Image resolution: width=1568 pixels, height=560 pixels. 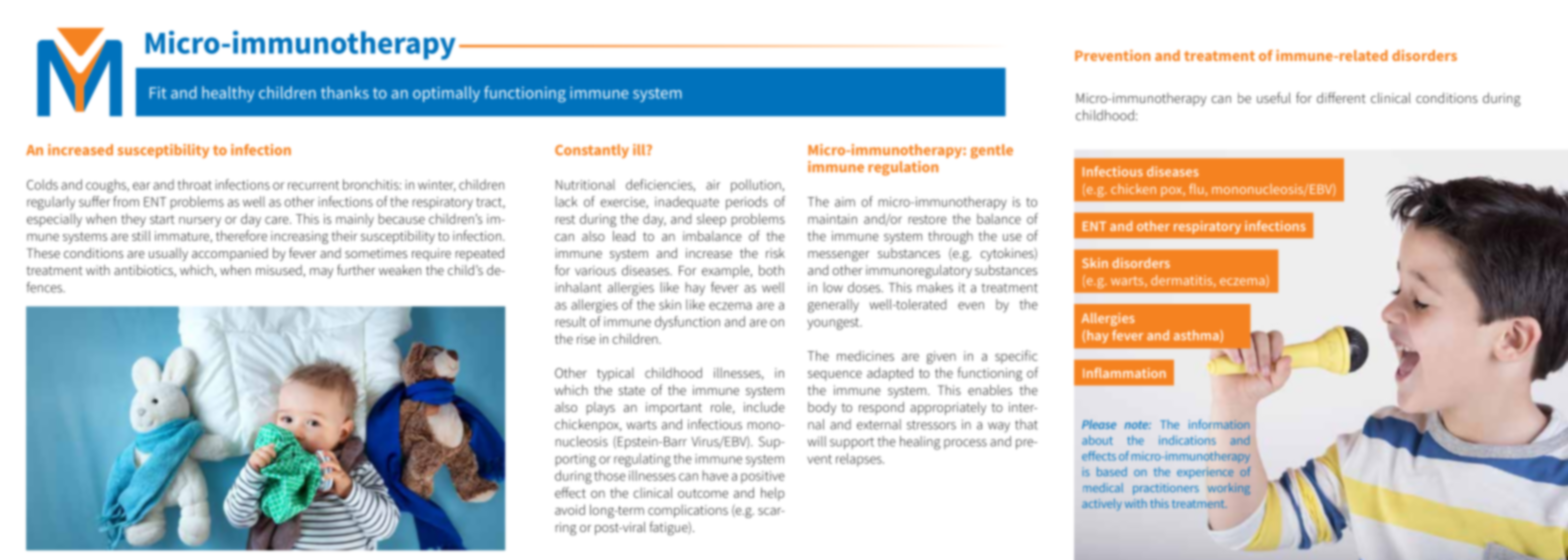 I want to click on dysfunction, so click(x=687, y=323).
